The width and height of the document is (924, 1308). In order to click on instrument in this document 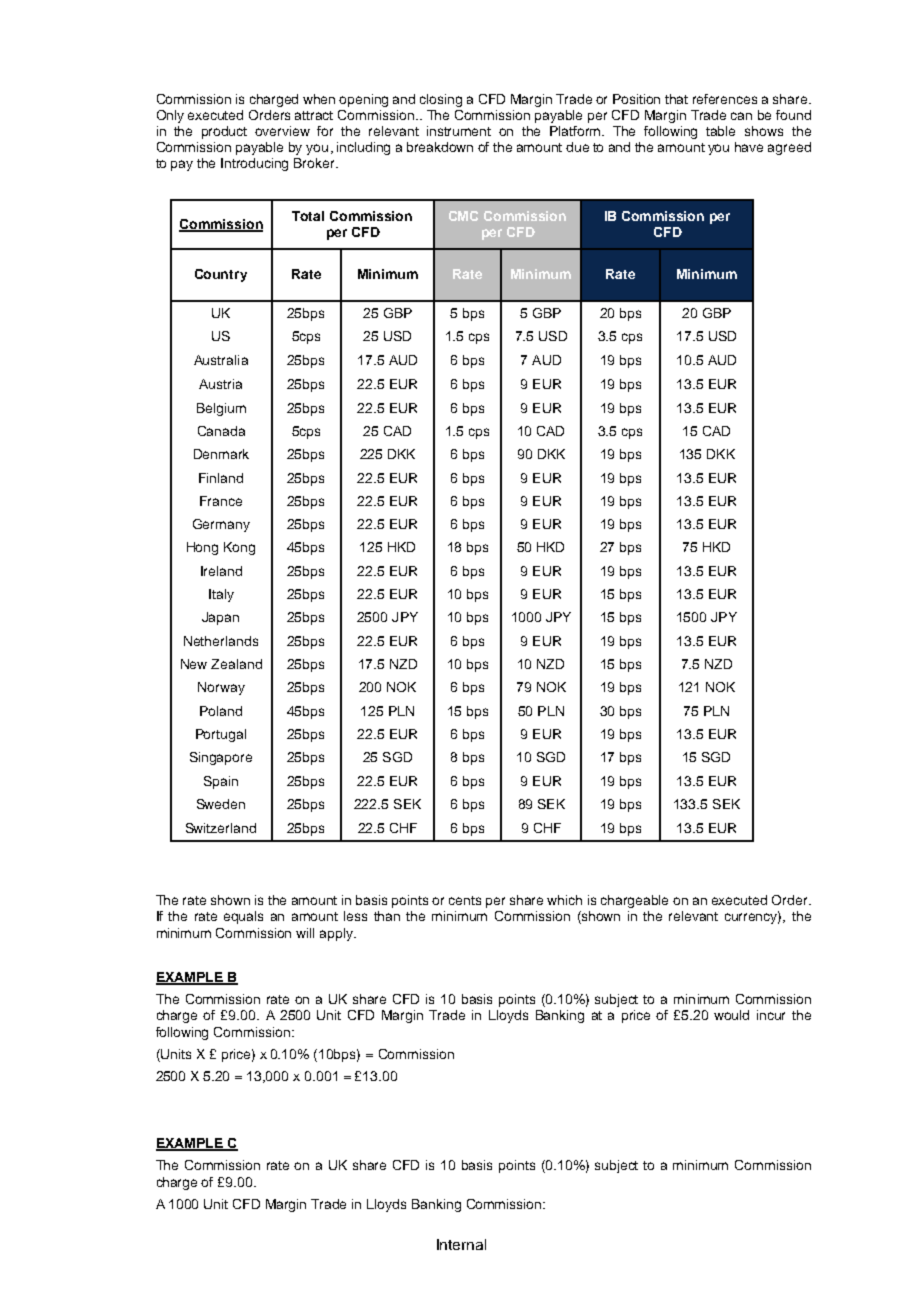, I will do `click(459, 131)`.
